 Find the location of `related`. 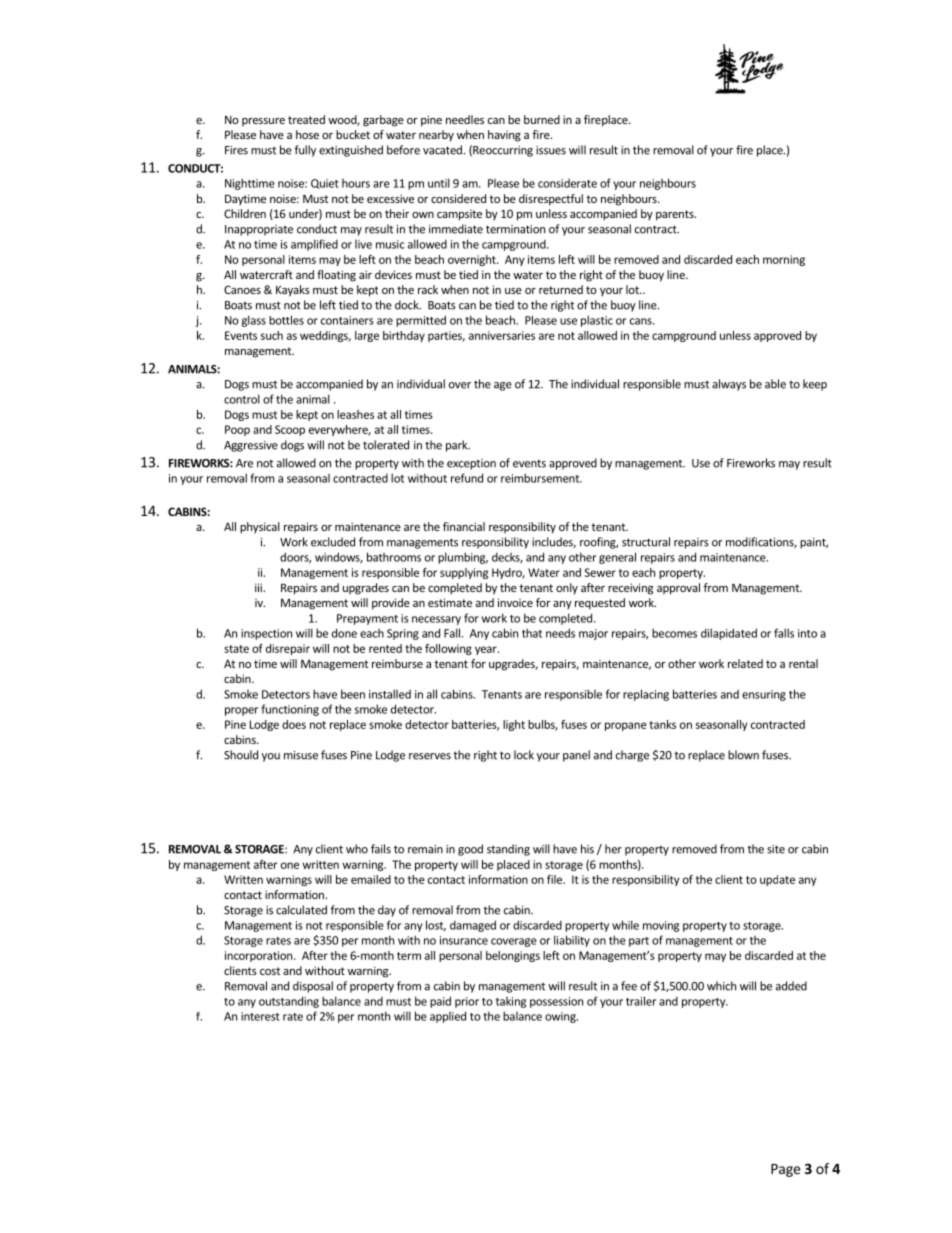

related is located at coordinates (745, 663).
